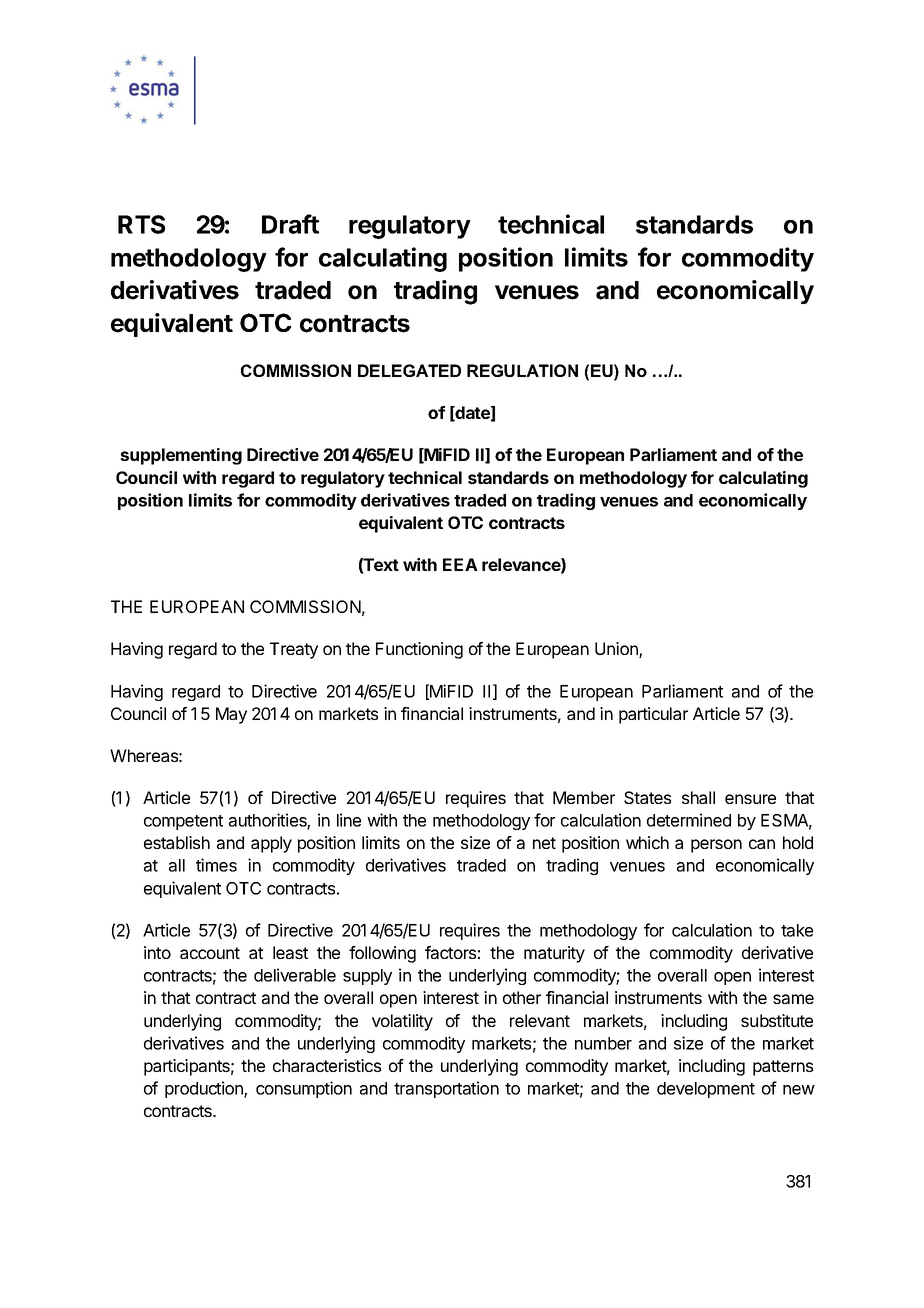 Image resolution: width=924 pixels, height=1308 pixels. I want to click on production, so click(205, 1089).
